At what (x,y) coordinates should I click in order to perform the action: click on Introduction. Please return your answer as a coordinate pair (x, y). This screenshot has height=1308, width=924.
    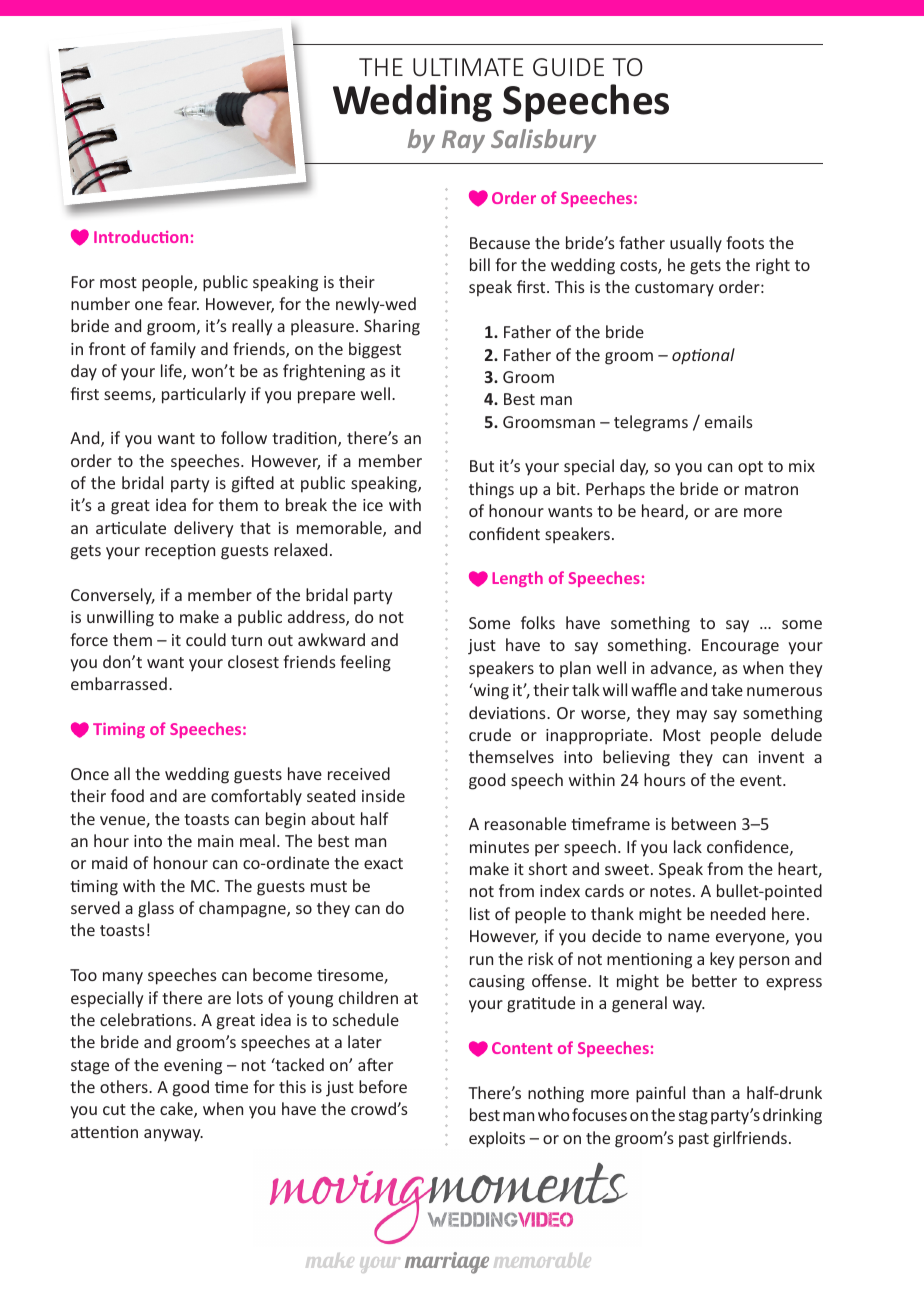
    Looking at the image, I should click on (141, 236).
